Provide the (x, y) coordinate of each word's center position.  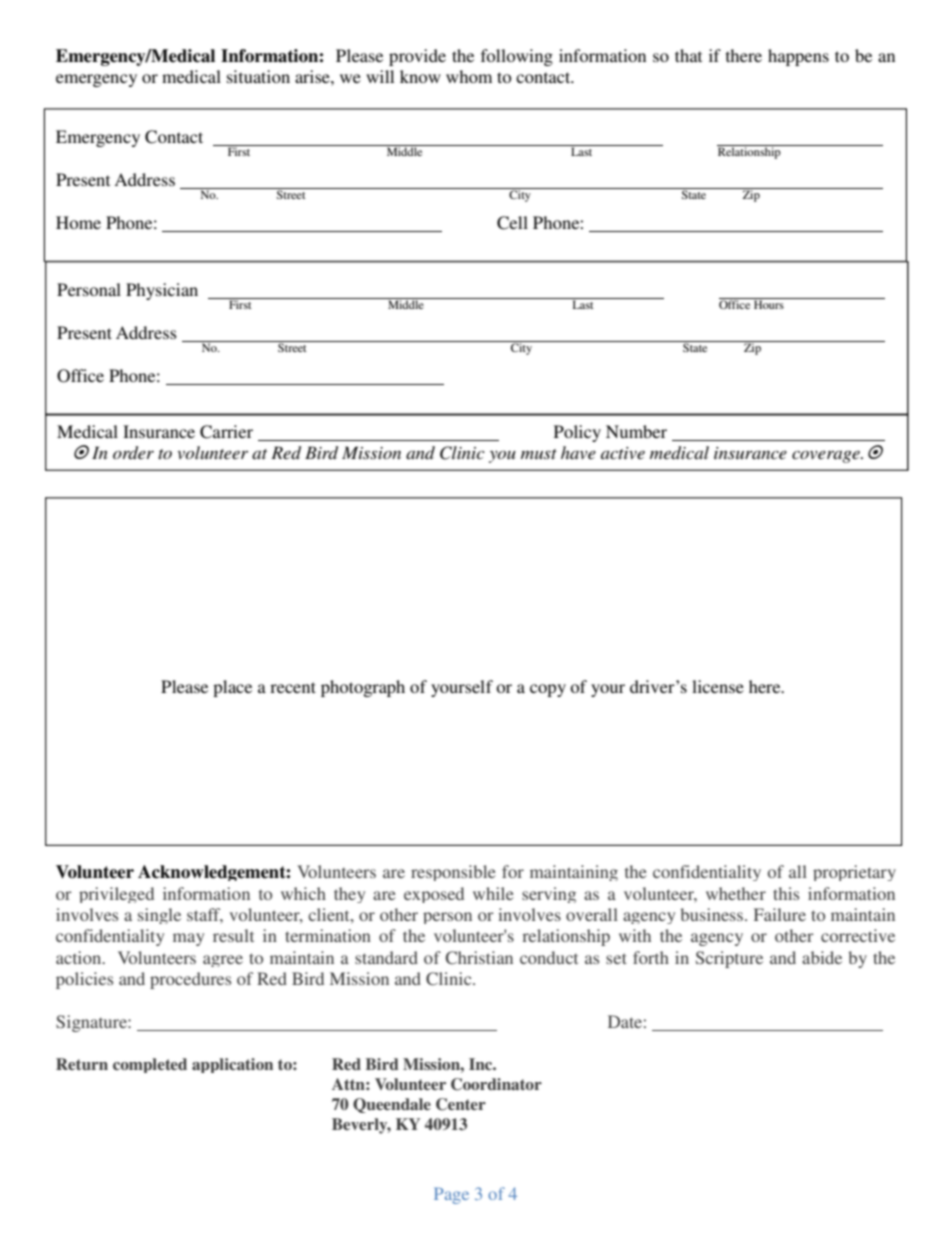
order (133, 452)
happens (798, 57)
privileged (116, 895)
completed (150, 1065)
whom (469, 76)
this (786, 893)
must (539, 454)
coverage (827, 456)
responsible (453, 873)
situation (258, 76)
